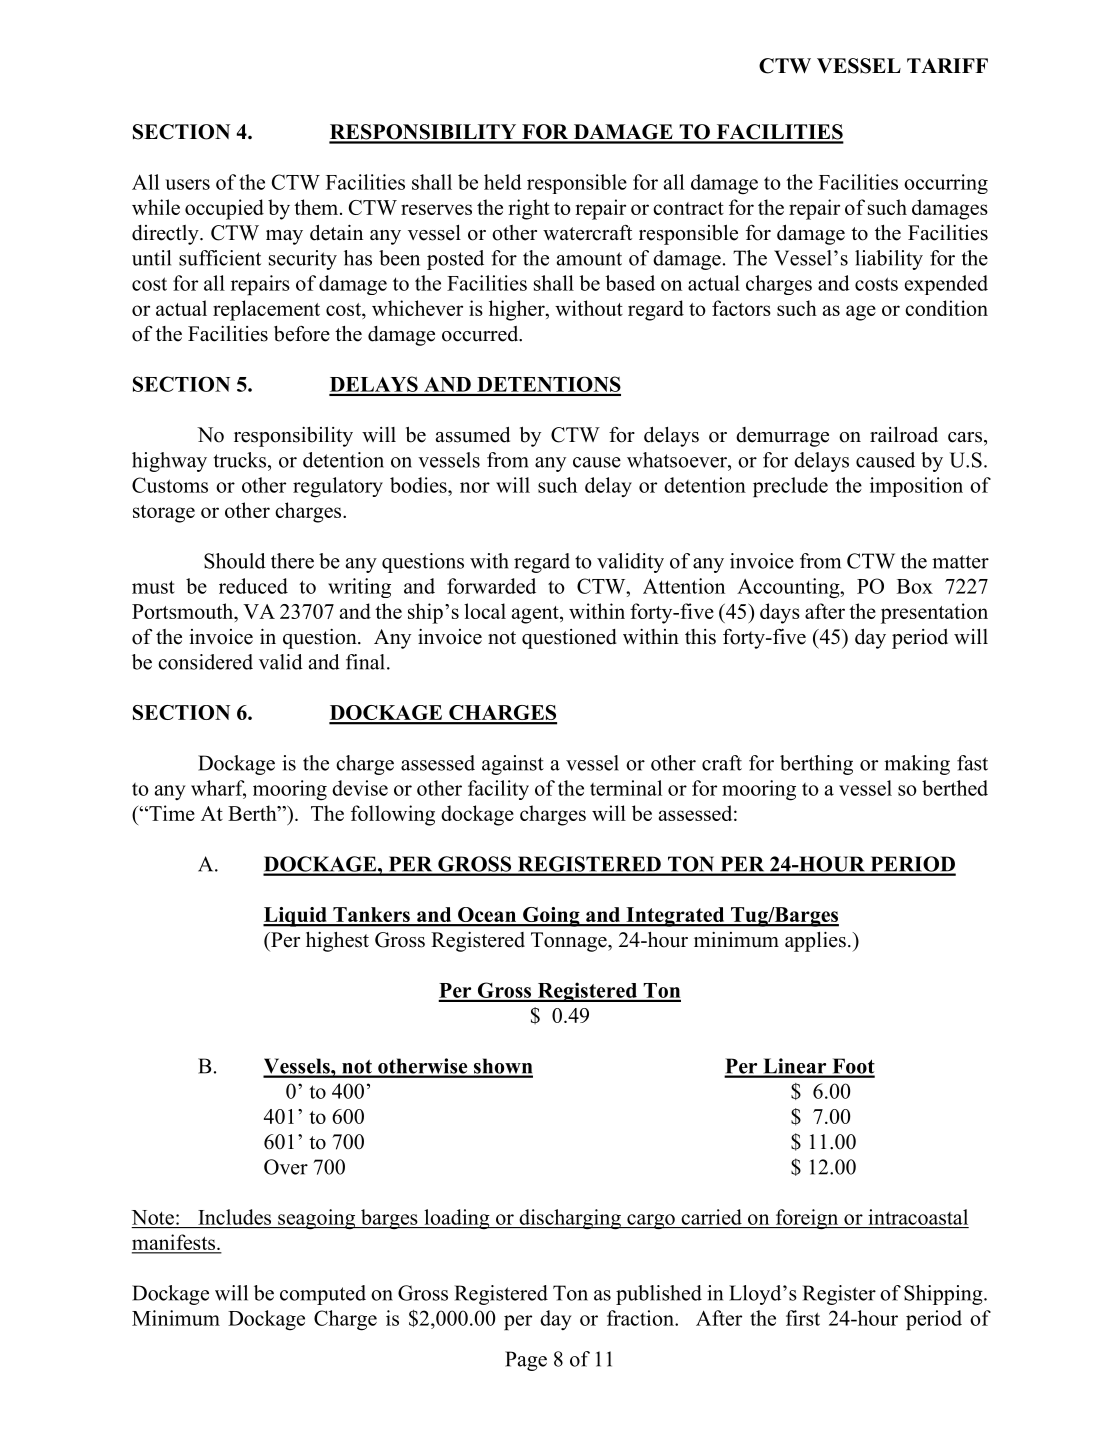  I want to click on against, so click(513, 765).
